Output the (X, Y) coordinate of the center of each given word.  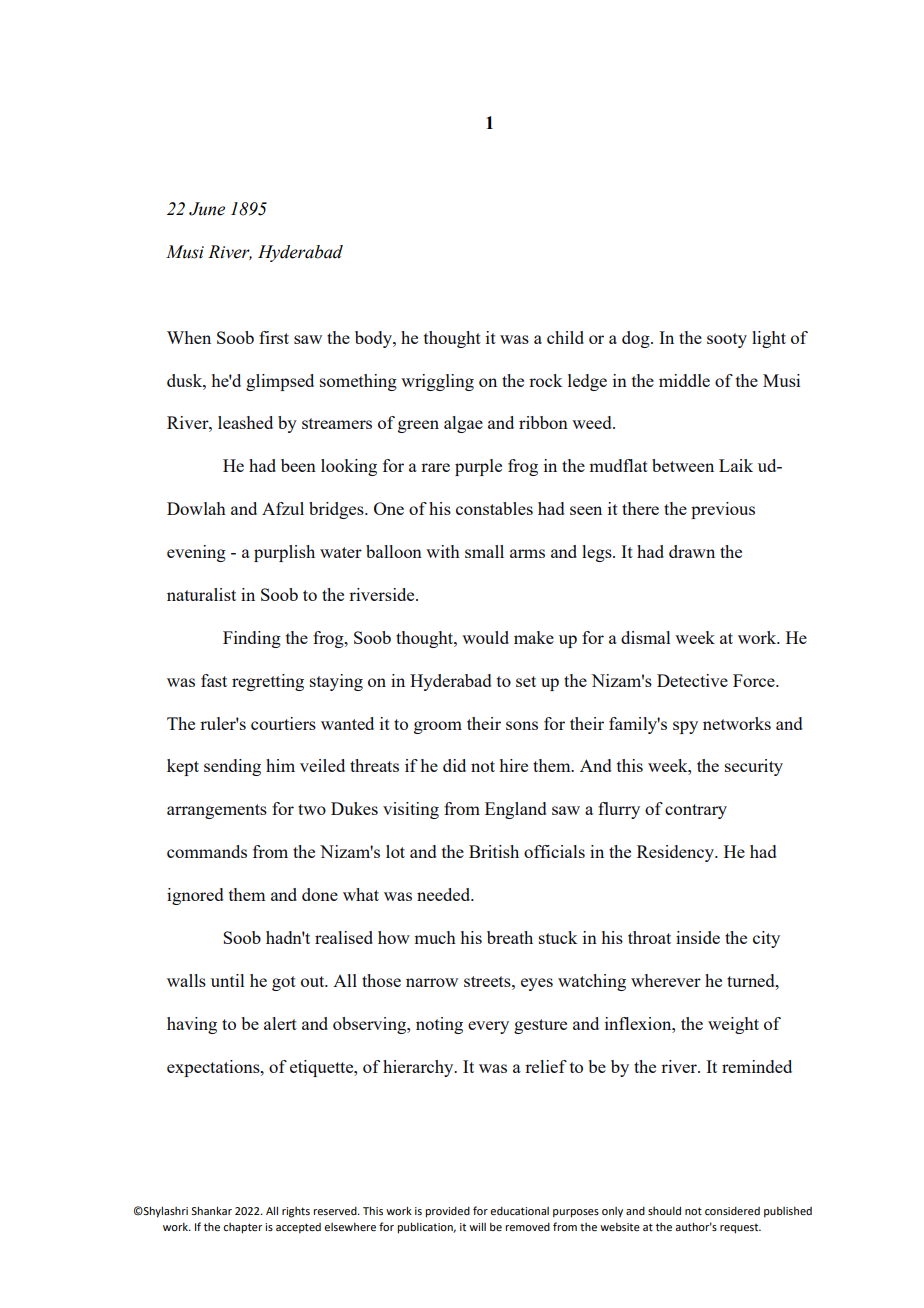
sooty (727, 340)
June (207, 209)
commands (207, 851)
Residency (676, 853)
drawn (692, 551)
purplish (284, 553)
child (565, 337)
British (494, 851)
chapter (242, 1228)
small (484, 551)
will (477, 1226)
